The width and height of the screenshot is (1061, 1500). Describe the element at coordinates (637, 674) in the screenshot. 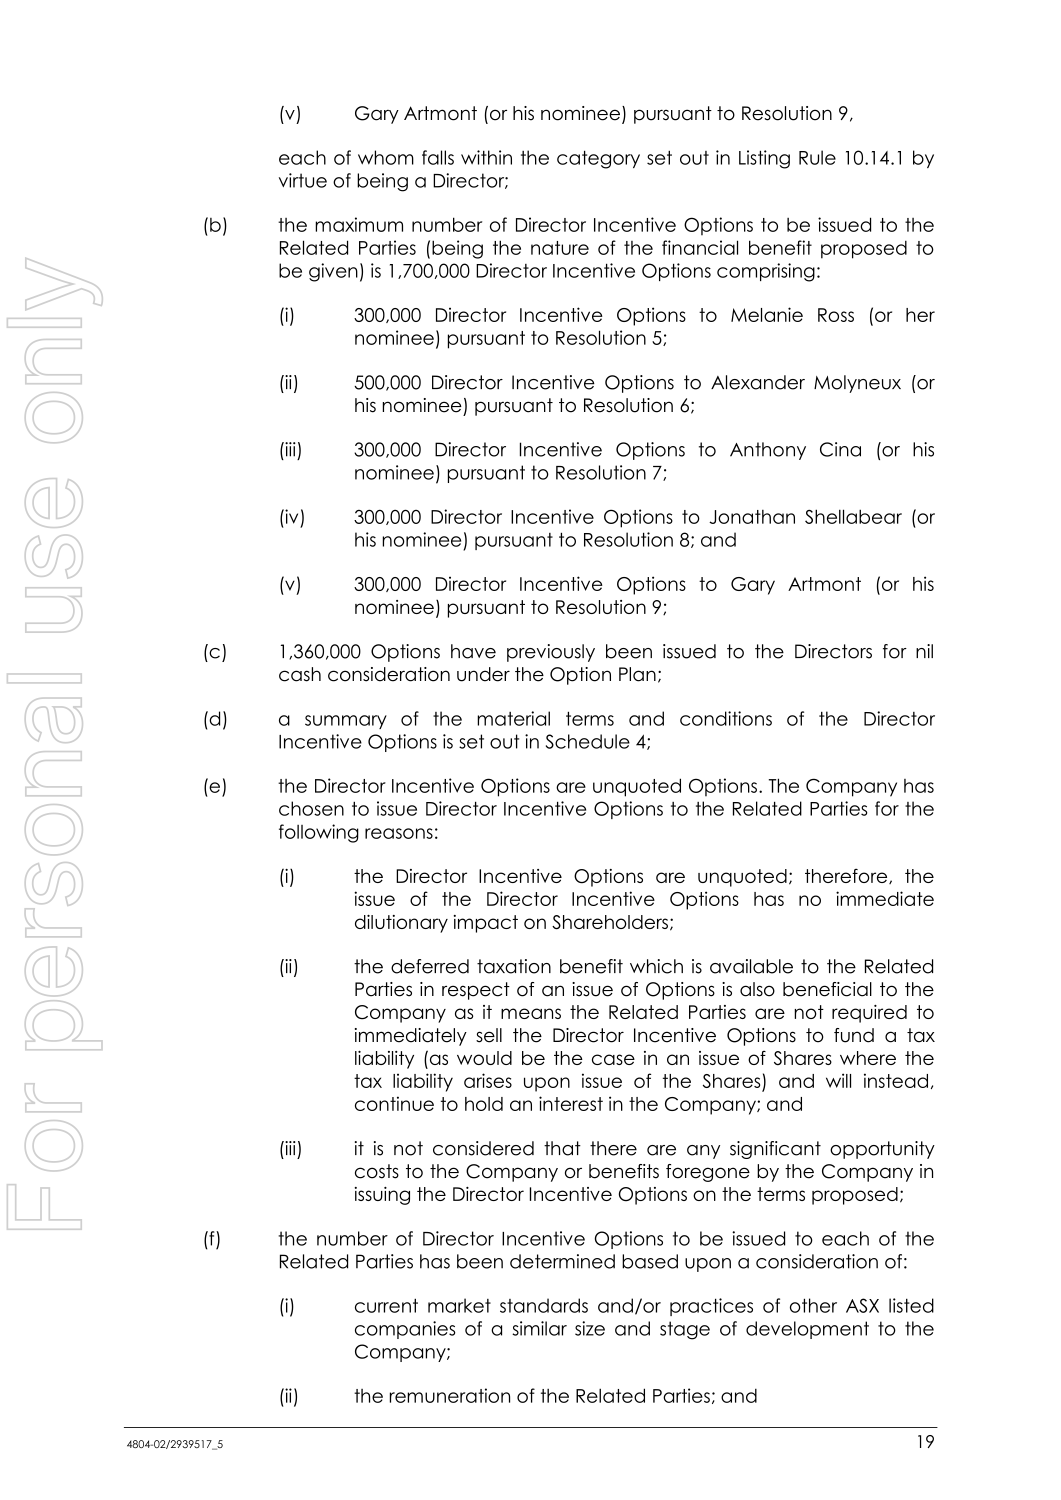

I see `Plan` at that location.
